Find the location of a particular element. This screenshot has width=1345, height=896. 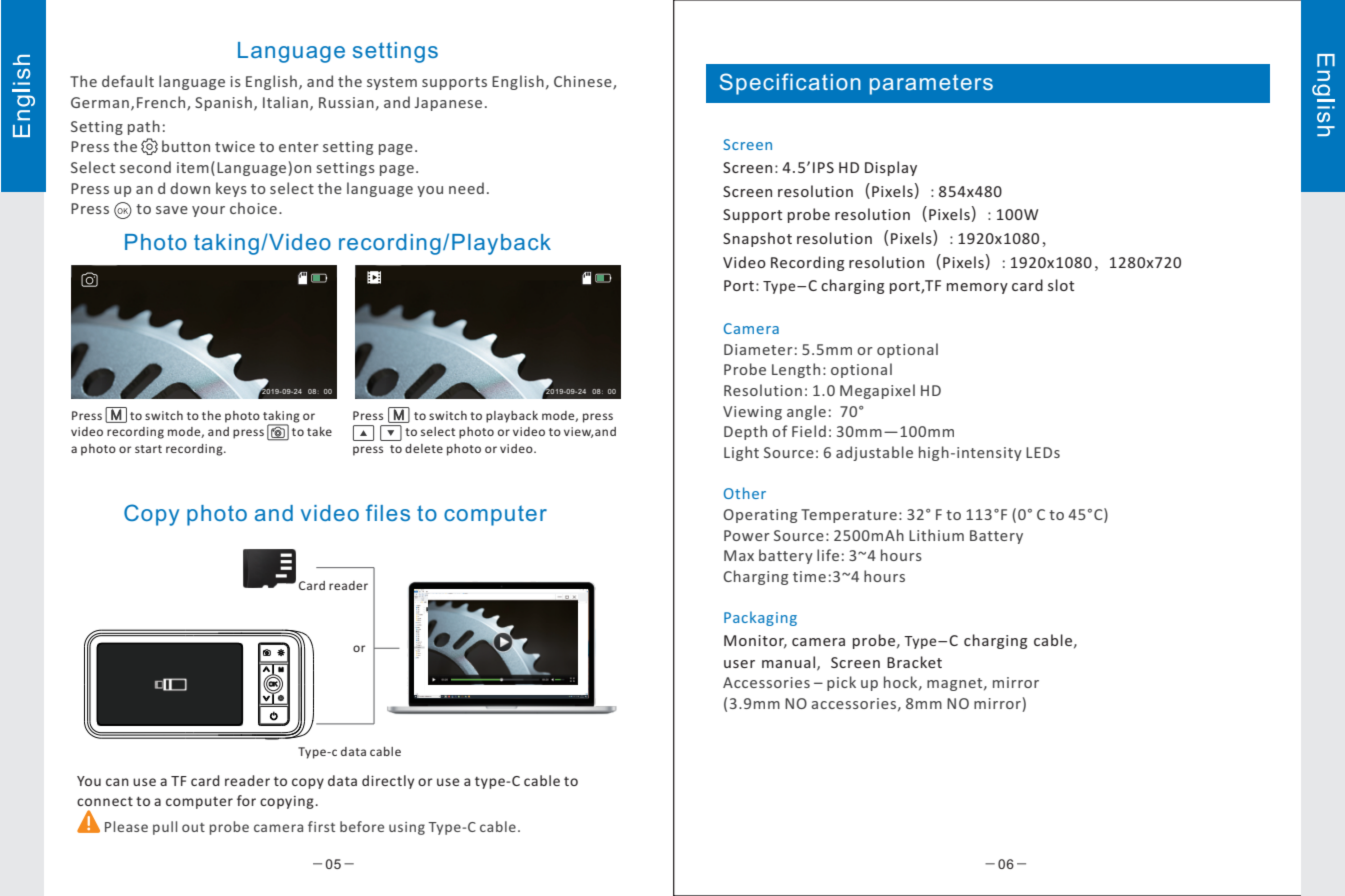

memory is located at coordinates (977, 288).
